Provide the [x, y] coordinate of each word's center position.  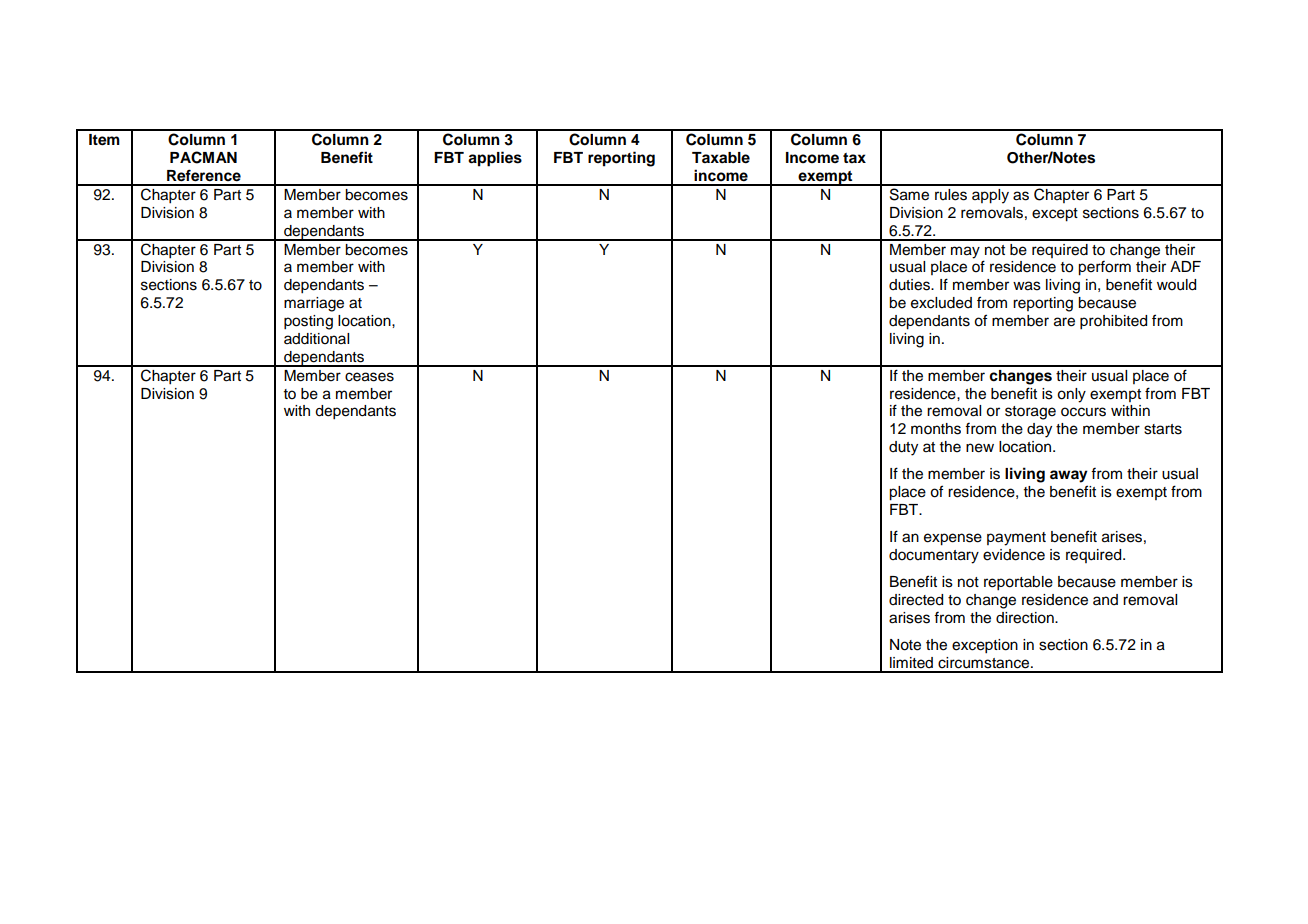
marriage [314, 304]
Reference [204, 175]
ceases [369, 377]
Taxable [721, 158]
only [1071, 395]
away [1069, 476]
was [1027, 286]
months [936, 429]
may [965, 252]
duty [903, 448]
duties [910, 285]
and [1105, 599]
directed [916, 600]
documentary [934, 556]
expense [953, 539]
